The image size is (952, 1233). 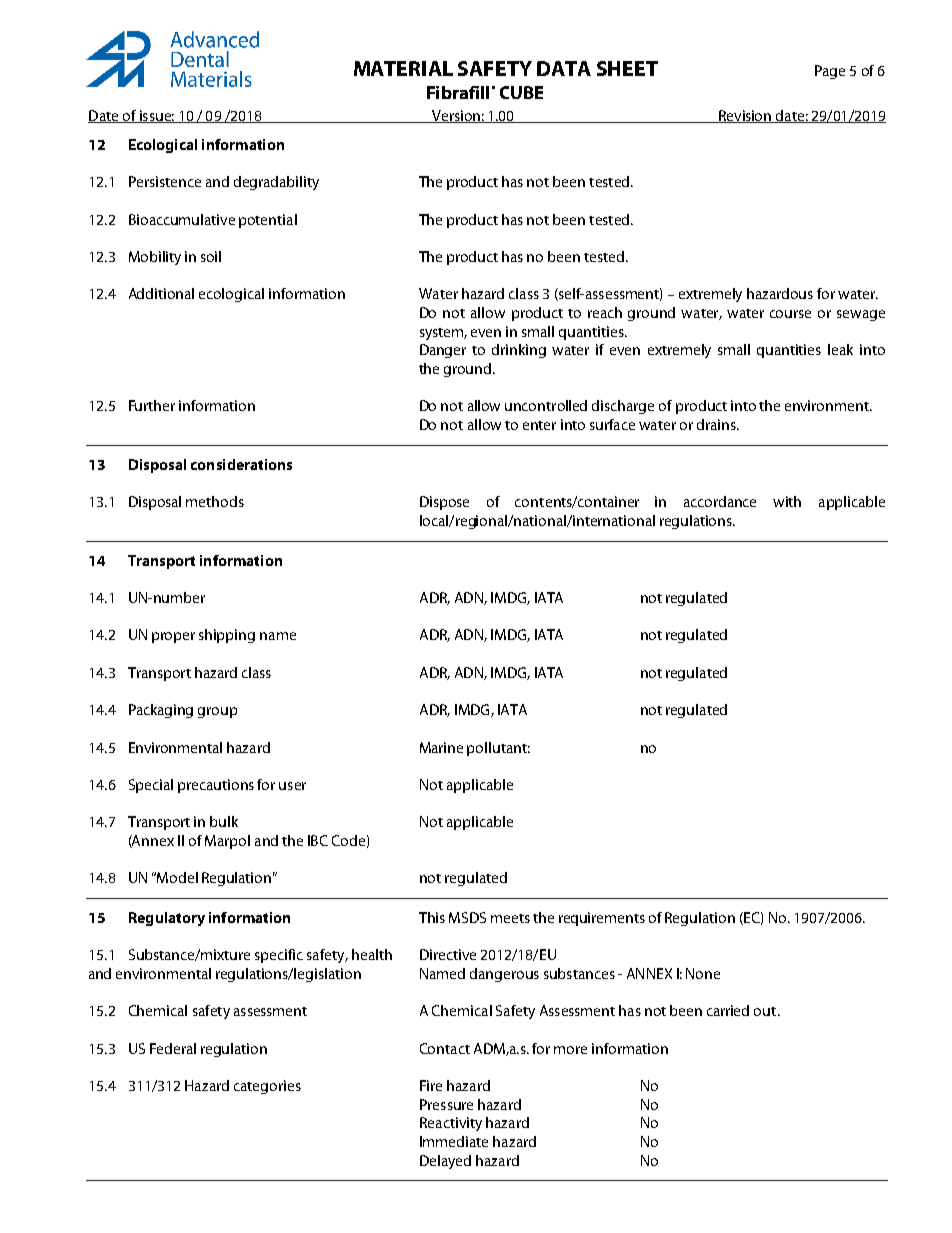 I want to click on CUBE, so click(x=521, y=92).
